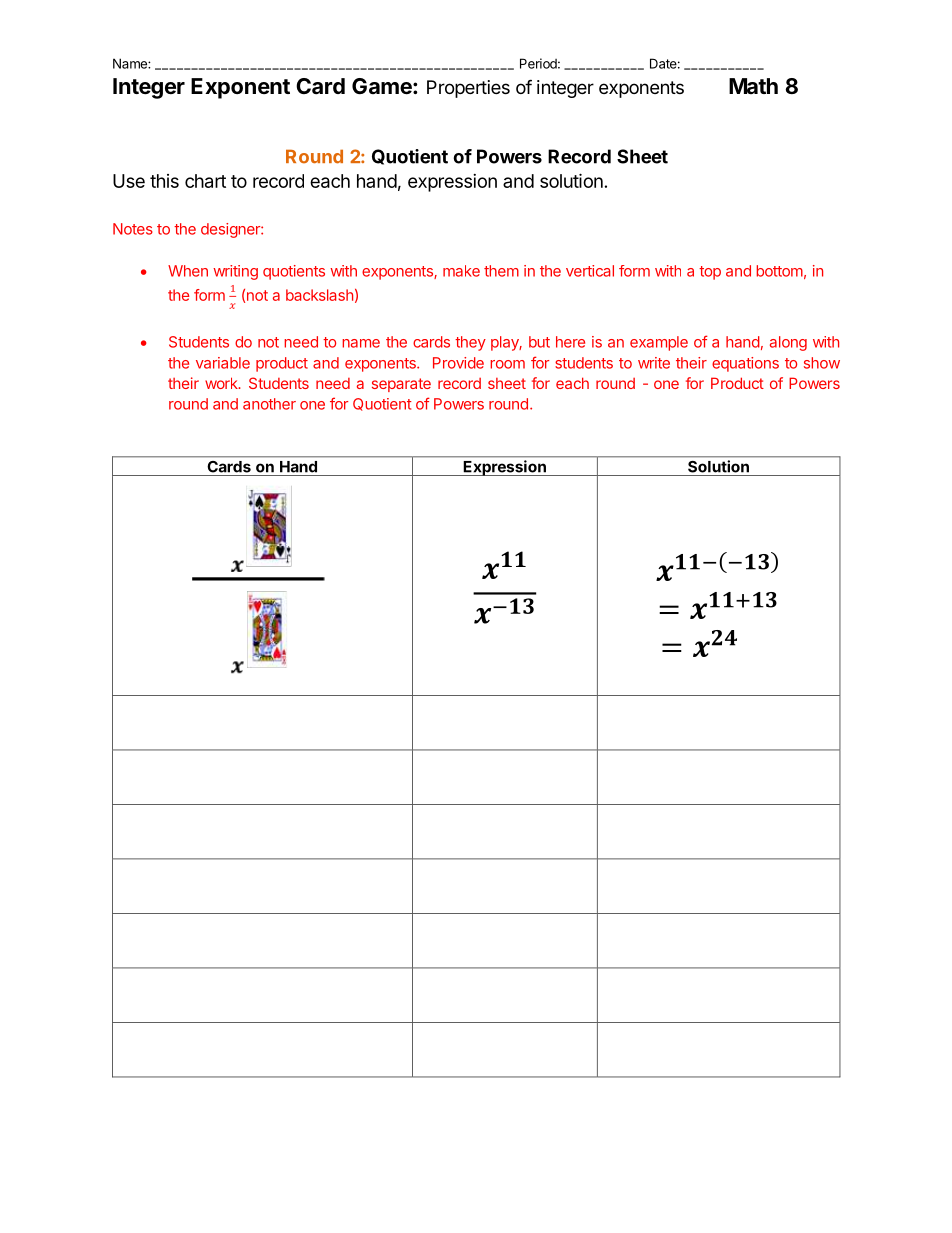 This screenshot has height=1233, width=952. What do you see at coordinates (383, 86) in the screenshot?
I see `Game` at bounding box center [383, 86].
